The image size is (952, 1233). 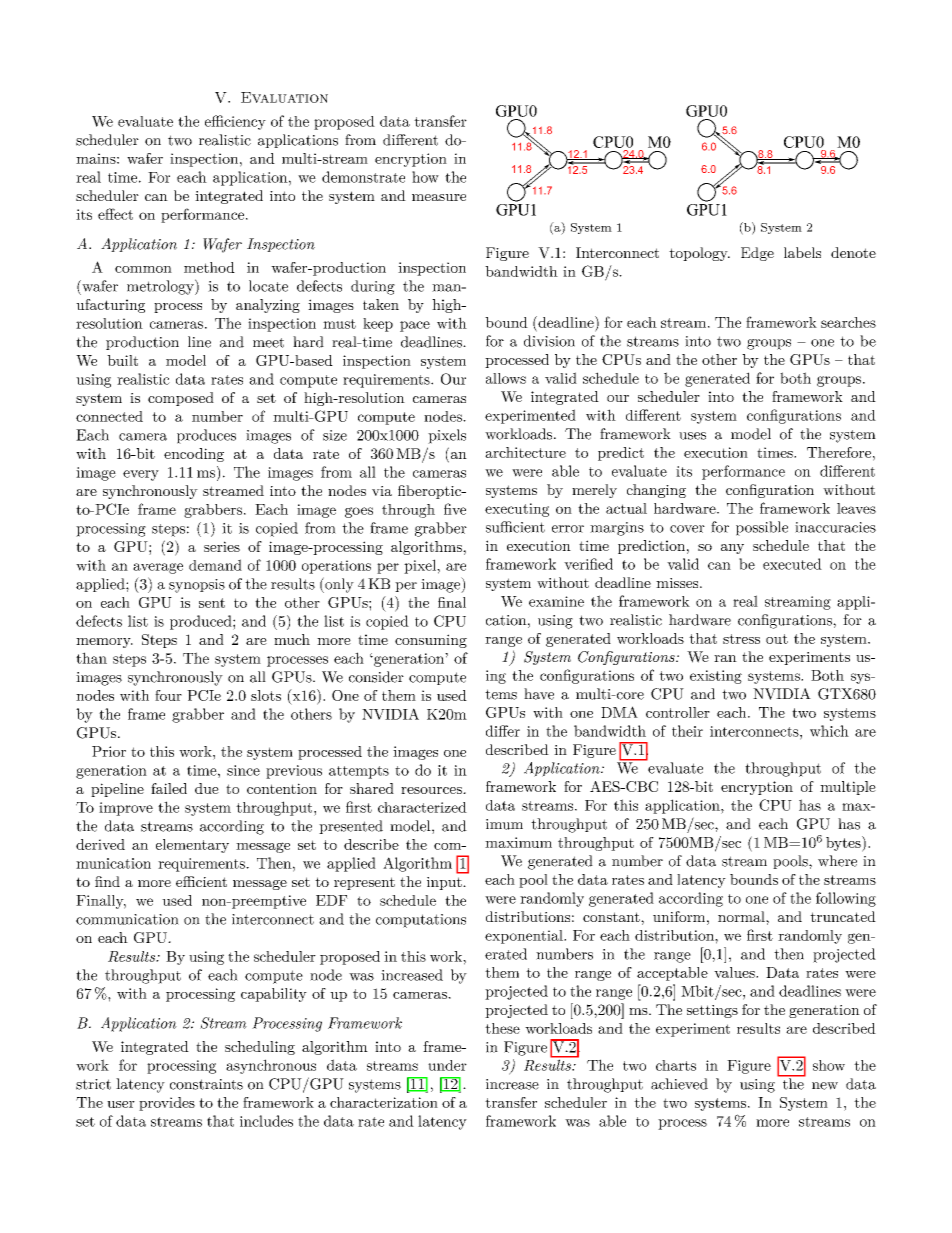 What do you see at coordinates (194, 455) in the screenshot?
I see `encoding` at bounding box center [194, 455].
